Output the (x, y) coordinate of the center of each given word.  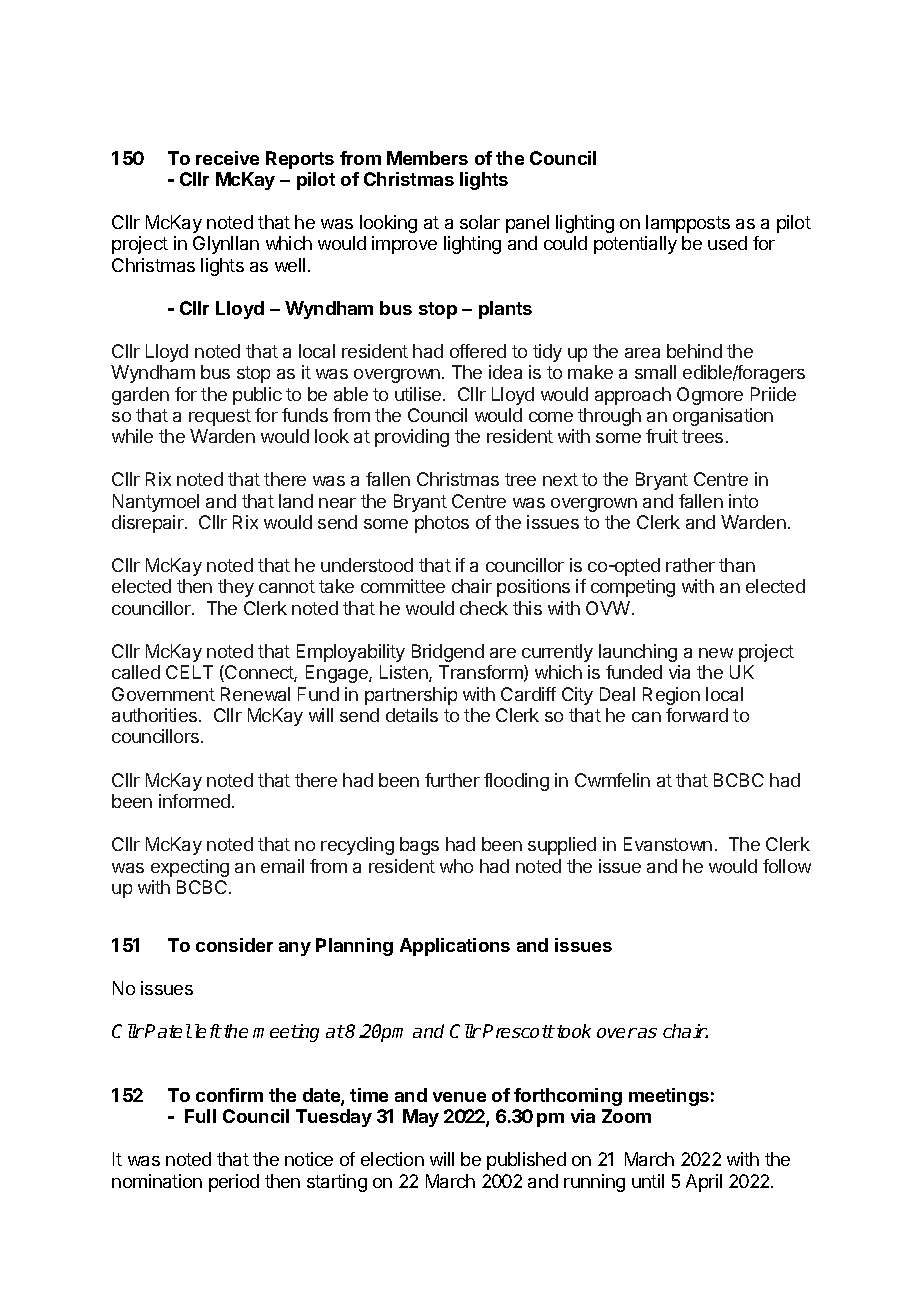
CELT (189, 672)
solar (480, 222)
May (421, 1118)
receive (227, 158)
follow (787, 866)
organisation (723, 417)
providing (412, 438)
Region (671, 696)
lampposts (688, 224)
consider (234, 945)
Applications (455, 947)
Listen (405, 673)
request (220, 417)
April (704, 1183)
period (234, 1183)
